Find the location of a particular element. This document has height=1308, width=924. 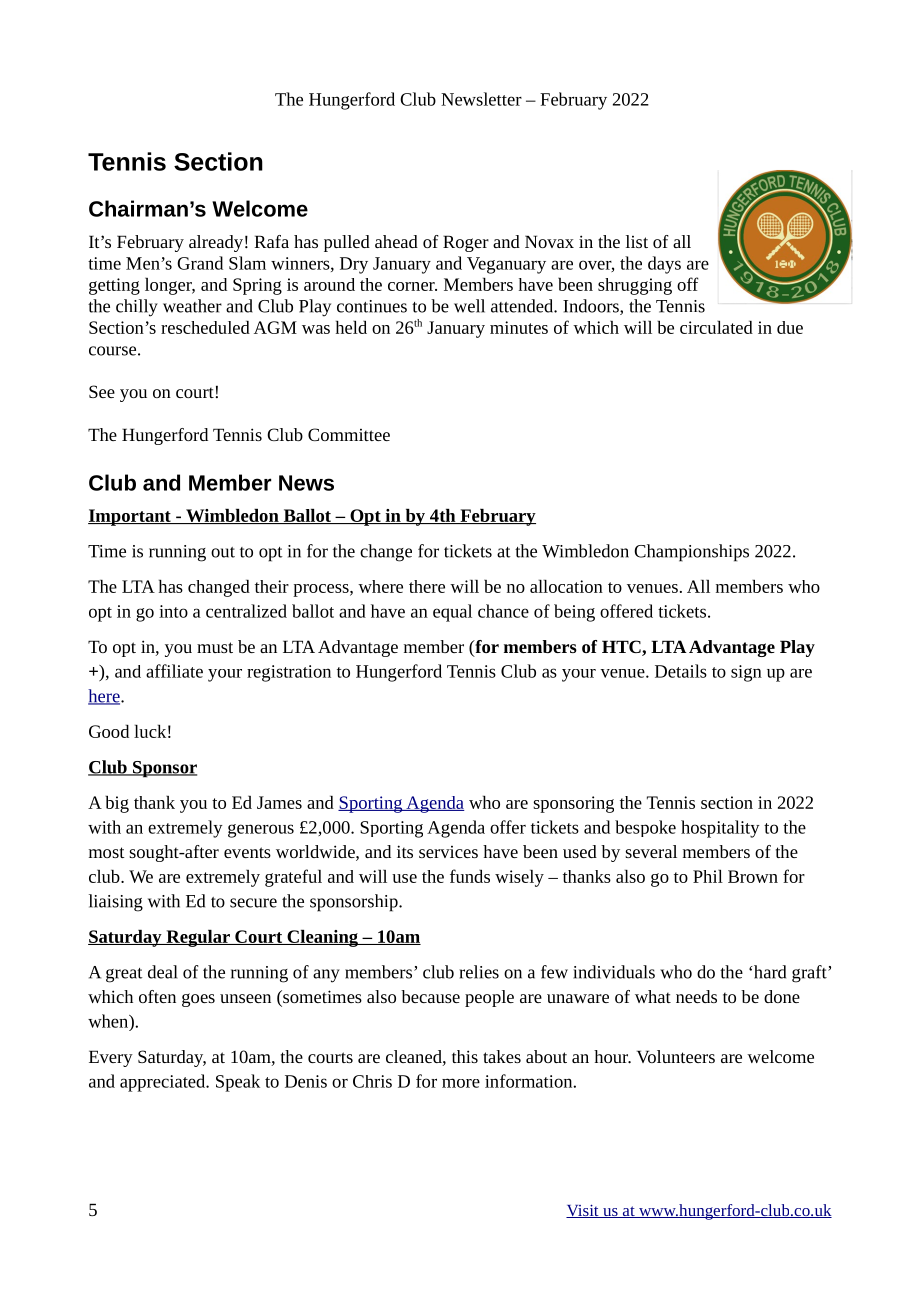

hard is located at coordinates (769, 972).
